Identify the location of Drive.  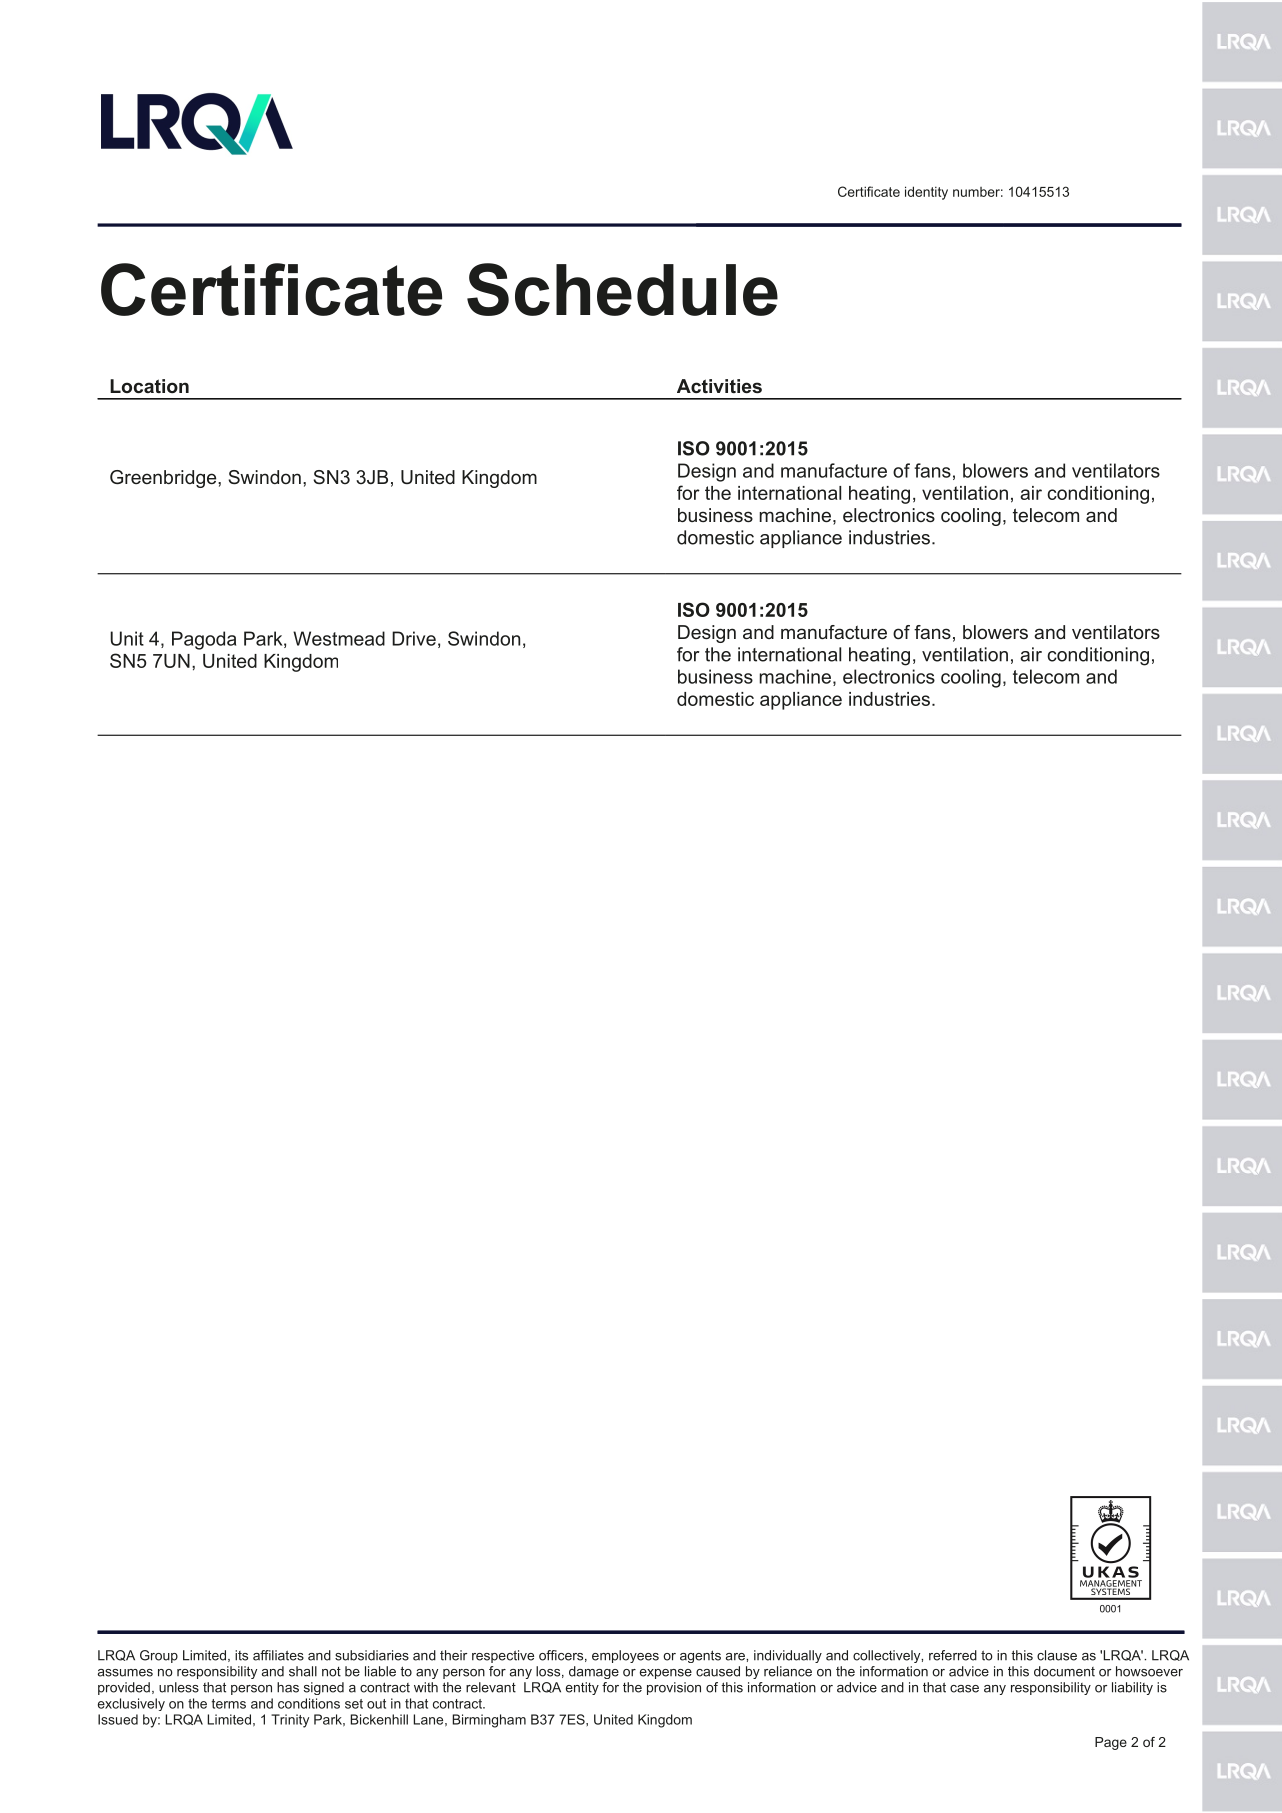
(414, 638).
